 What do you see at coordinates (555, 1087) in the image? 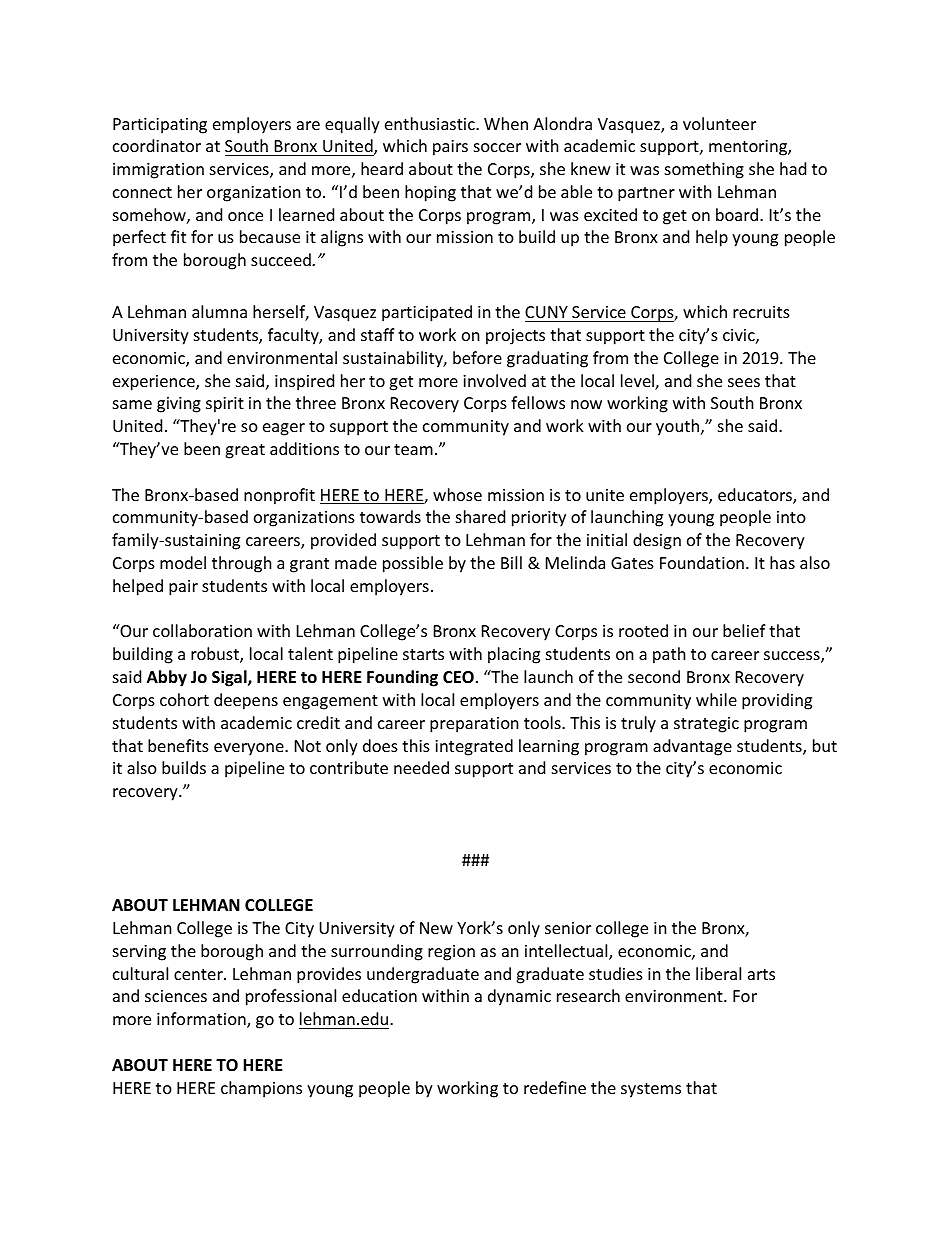
I see `redefine` at bounding box center [555, 1087].
